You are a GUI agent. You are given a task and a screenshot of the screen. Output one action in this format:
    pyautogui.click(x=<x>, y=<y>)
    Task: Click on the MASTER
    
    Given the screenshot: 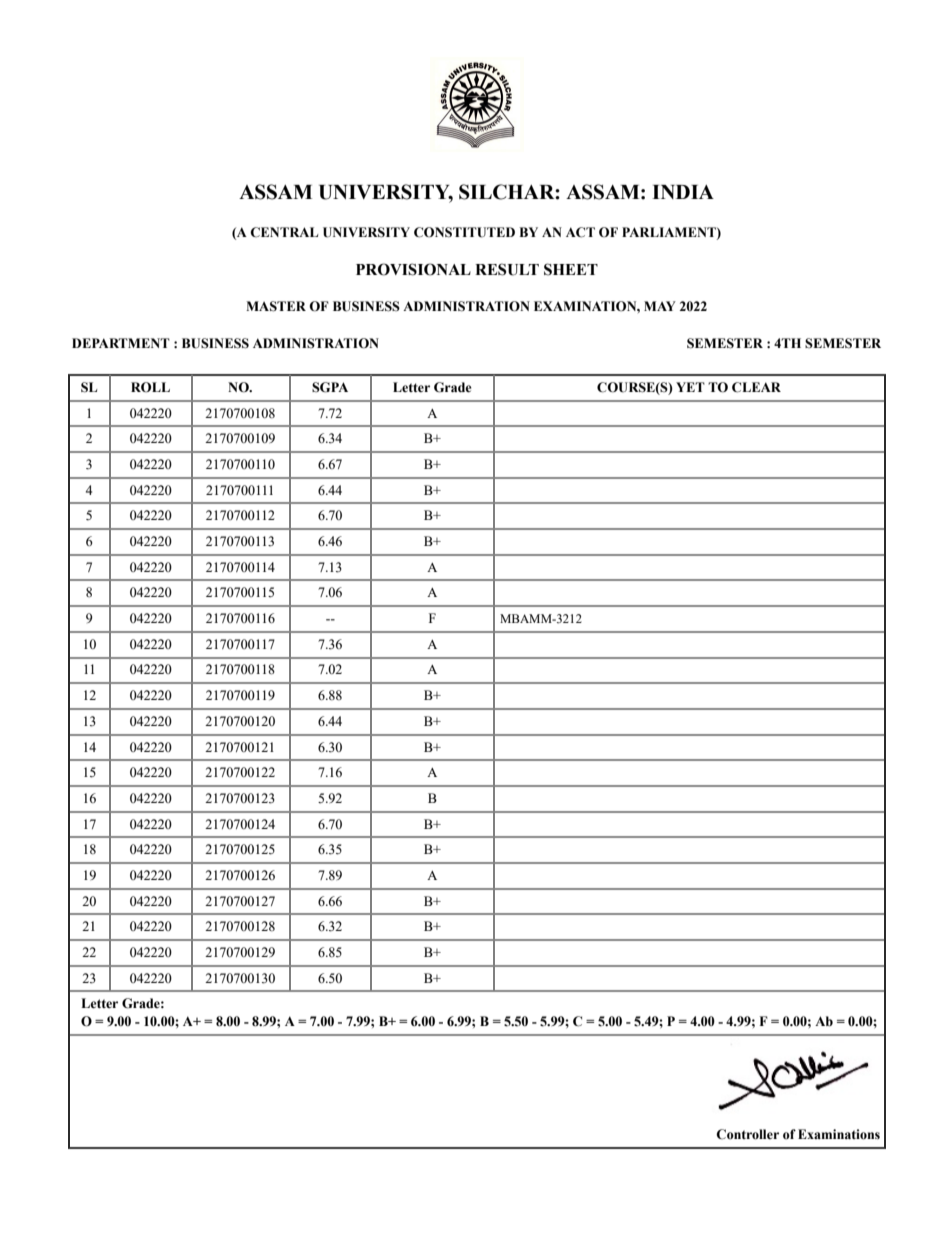 What is the action you would take?
    pyautogui.click(x=276, y=306)
